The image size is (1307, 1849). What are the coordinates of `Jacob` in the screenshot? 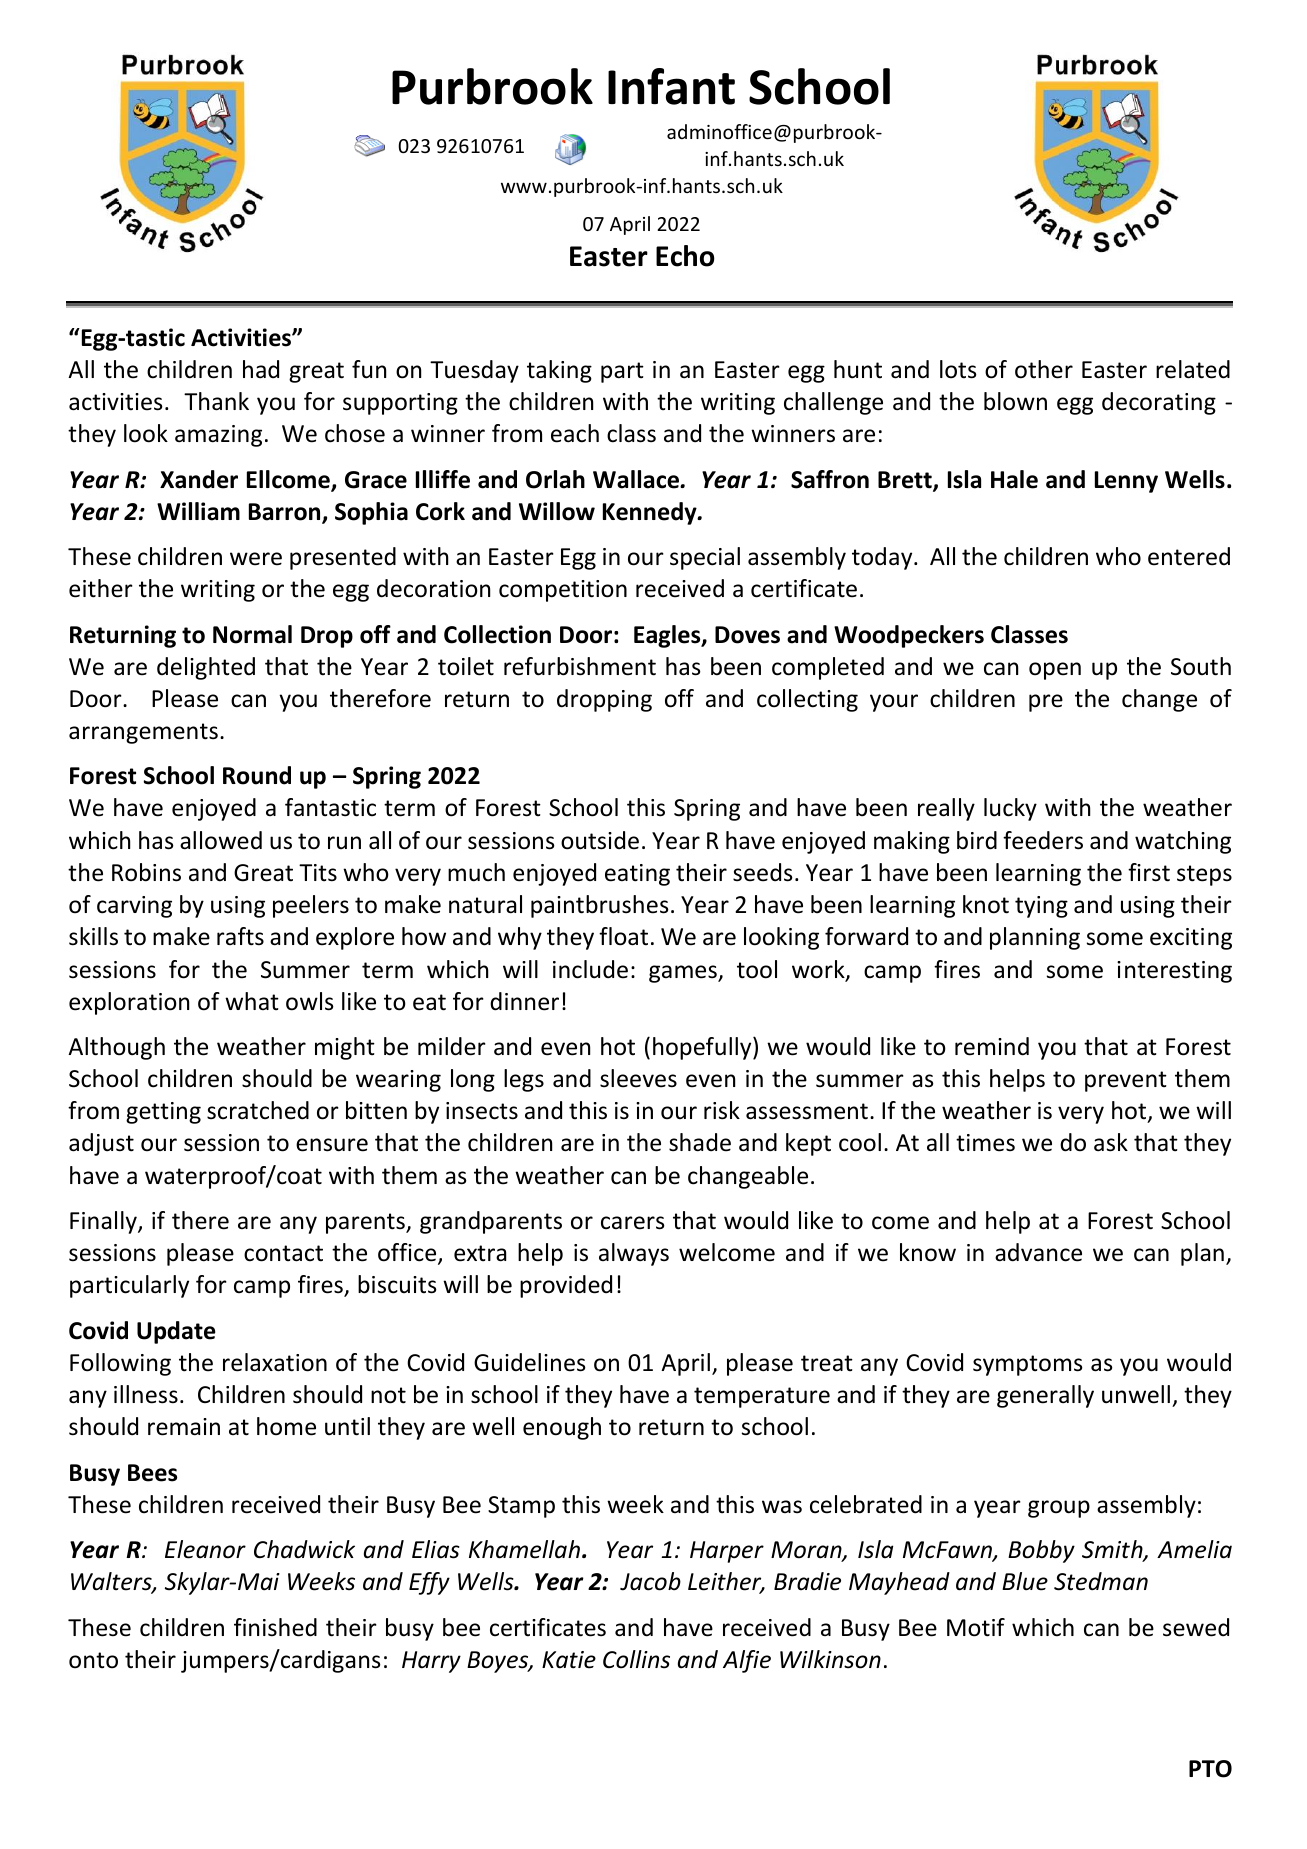 It's located at (650, 1581).
